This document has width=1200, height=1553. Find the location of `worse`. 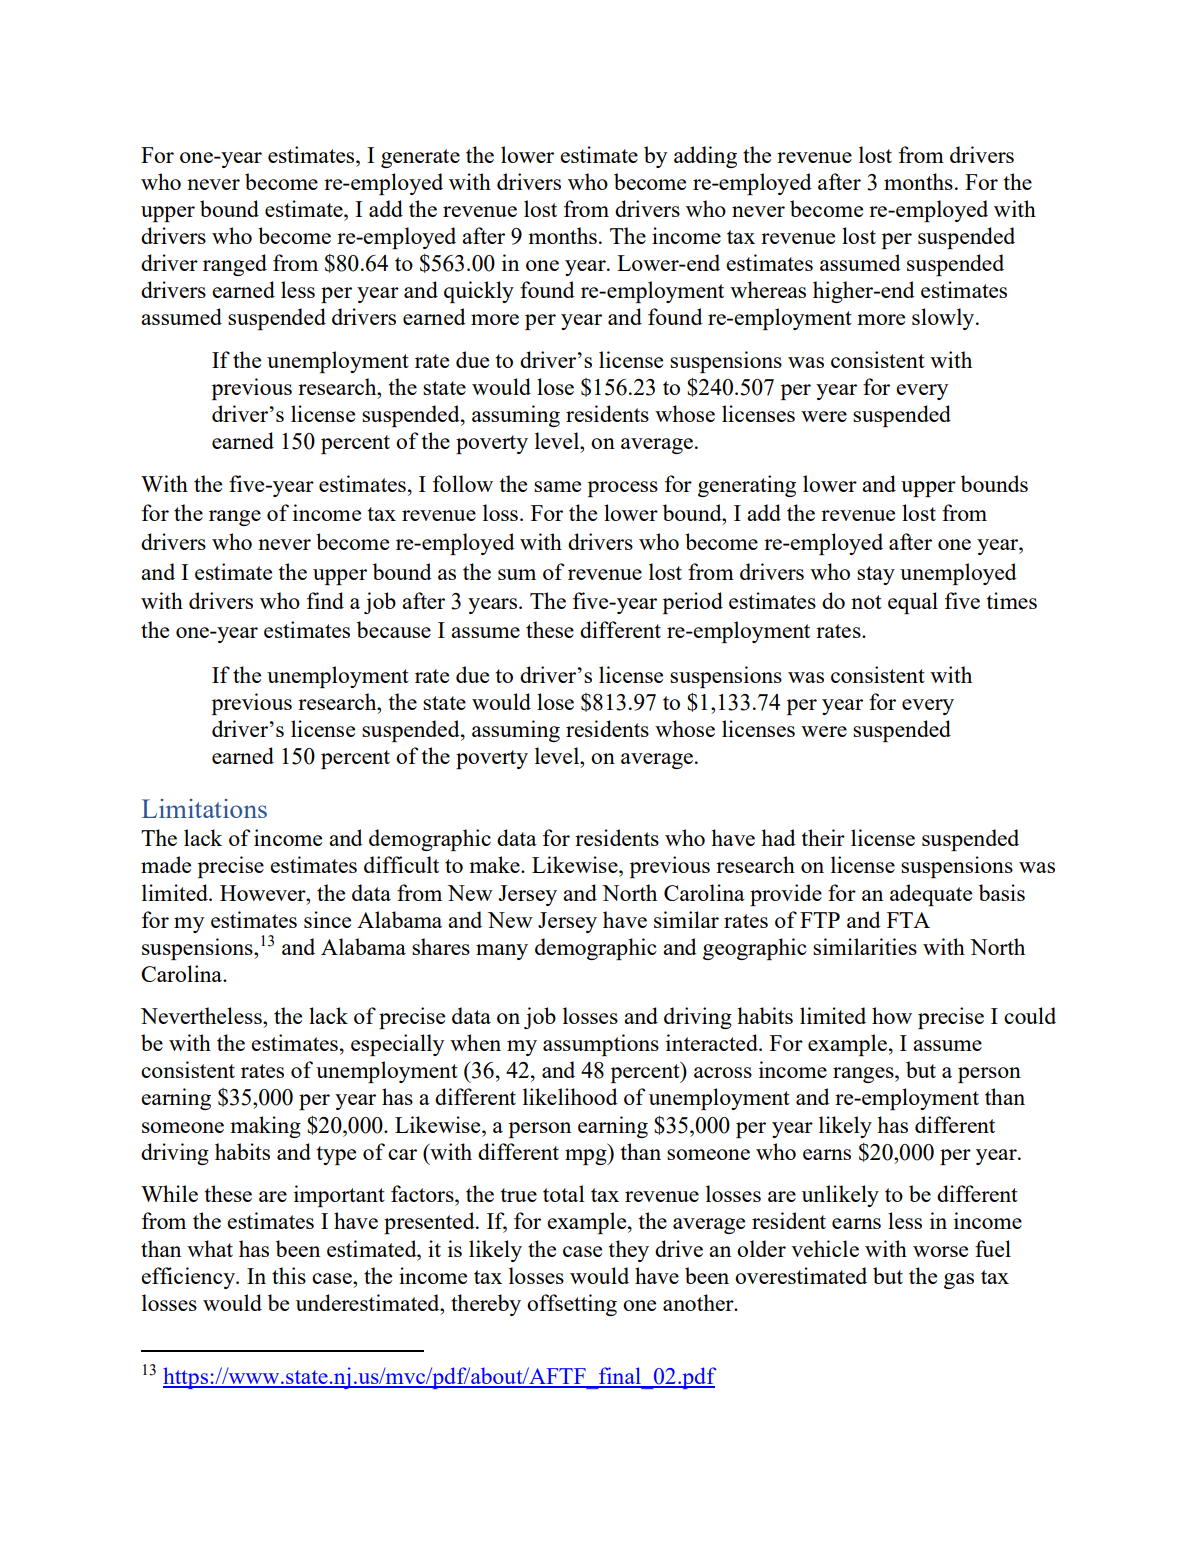

worse is located at coordinates (940, 1251).
